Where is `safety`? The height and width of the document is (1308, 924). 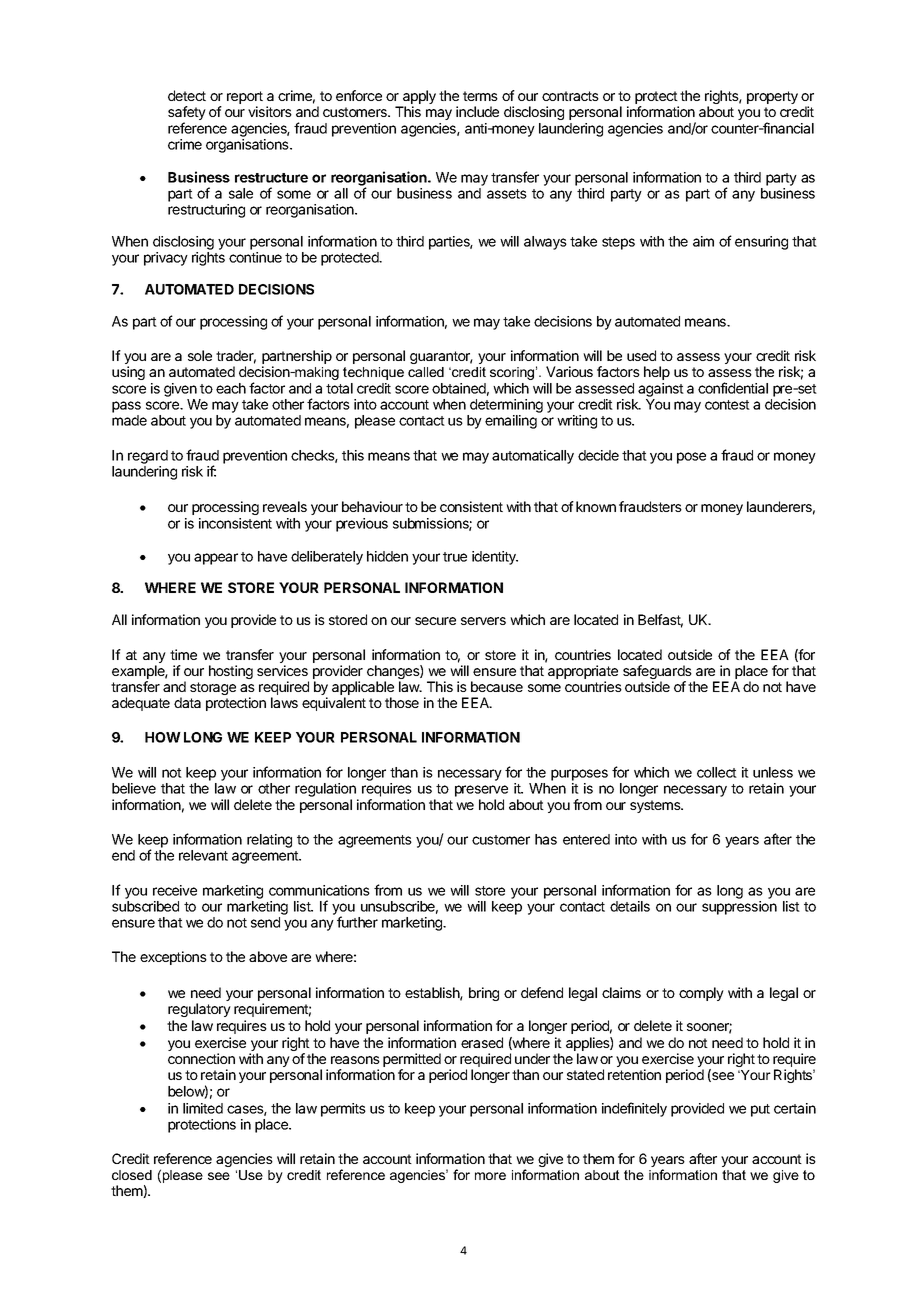
safety is located at coordinates (187, 114).
